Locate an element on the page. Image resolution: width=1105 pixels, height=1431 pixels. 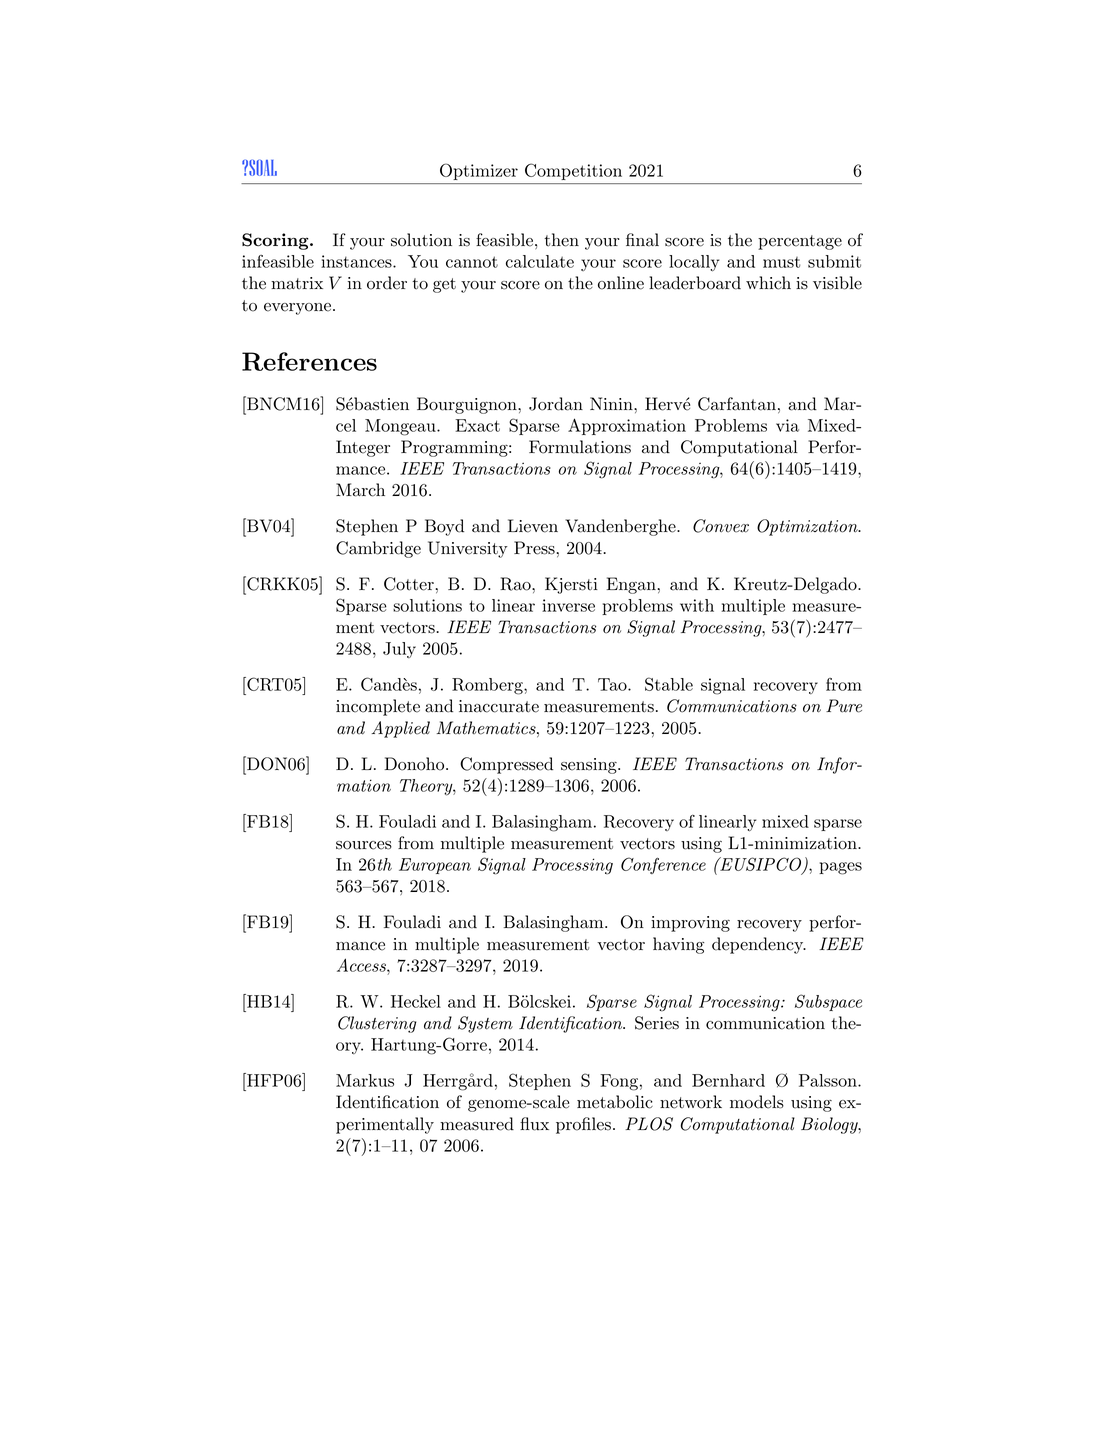
July is located at coordinates (399, 650).
